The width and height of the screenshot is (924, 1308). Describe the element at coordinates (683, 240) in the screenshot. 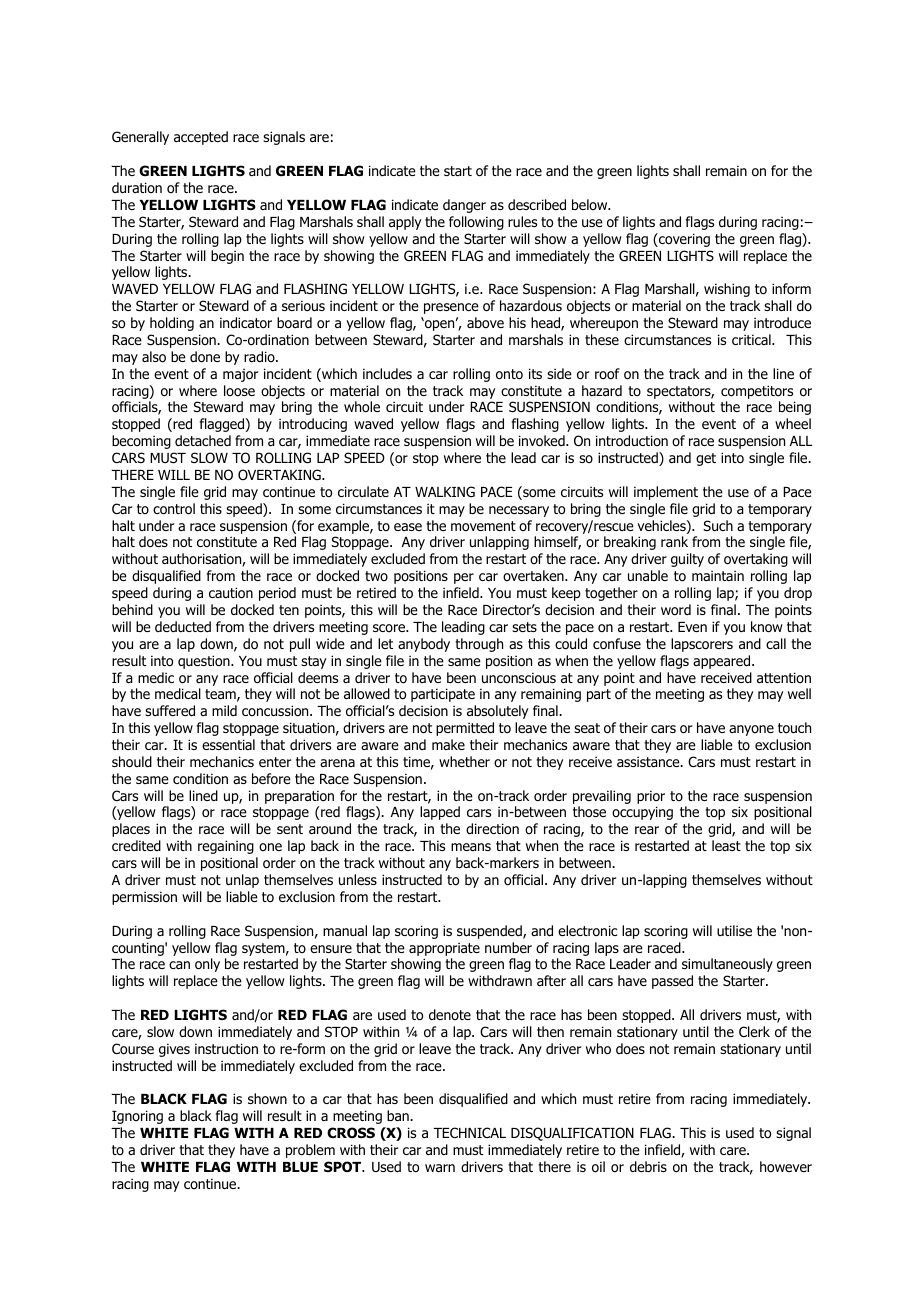

I see `covering` at that location.
